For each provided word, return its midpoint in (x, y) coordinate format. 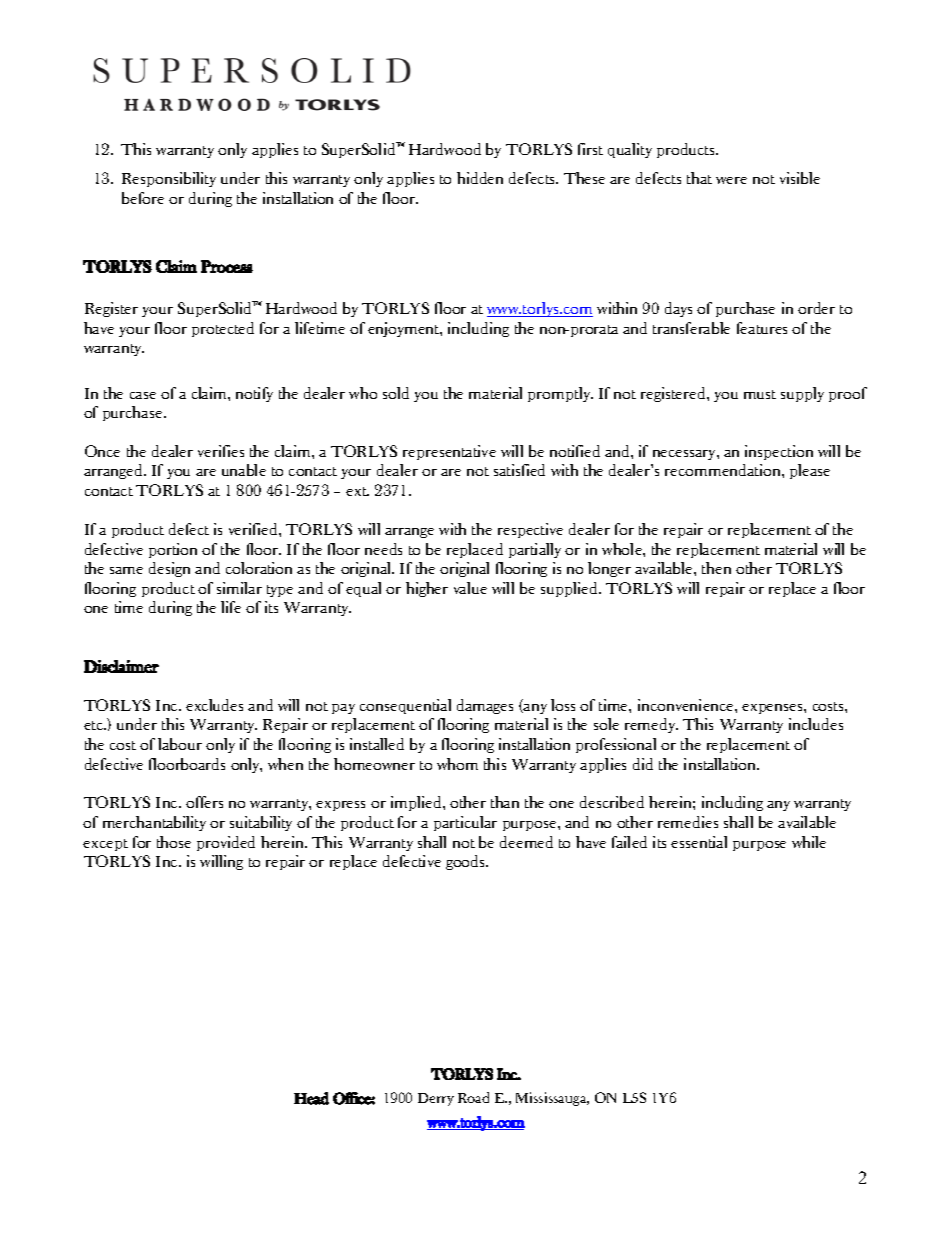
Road (473, 1097)
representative (449, 452)
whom (457, 764)
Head (311, 1098)
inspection (779, 452)
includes (816, 724)
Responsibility (169, 179)
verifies (221, 451)
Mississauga (552, 1099)
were (731, 180)
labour (180, 744)
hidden (480, 178)
